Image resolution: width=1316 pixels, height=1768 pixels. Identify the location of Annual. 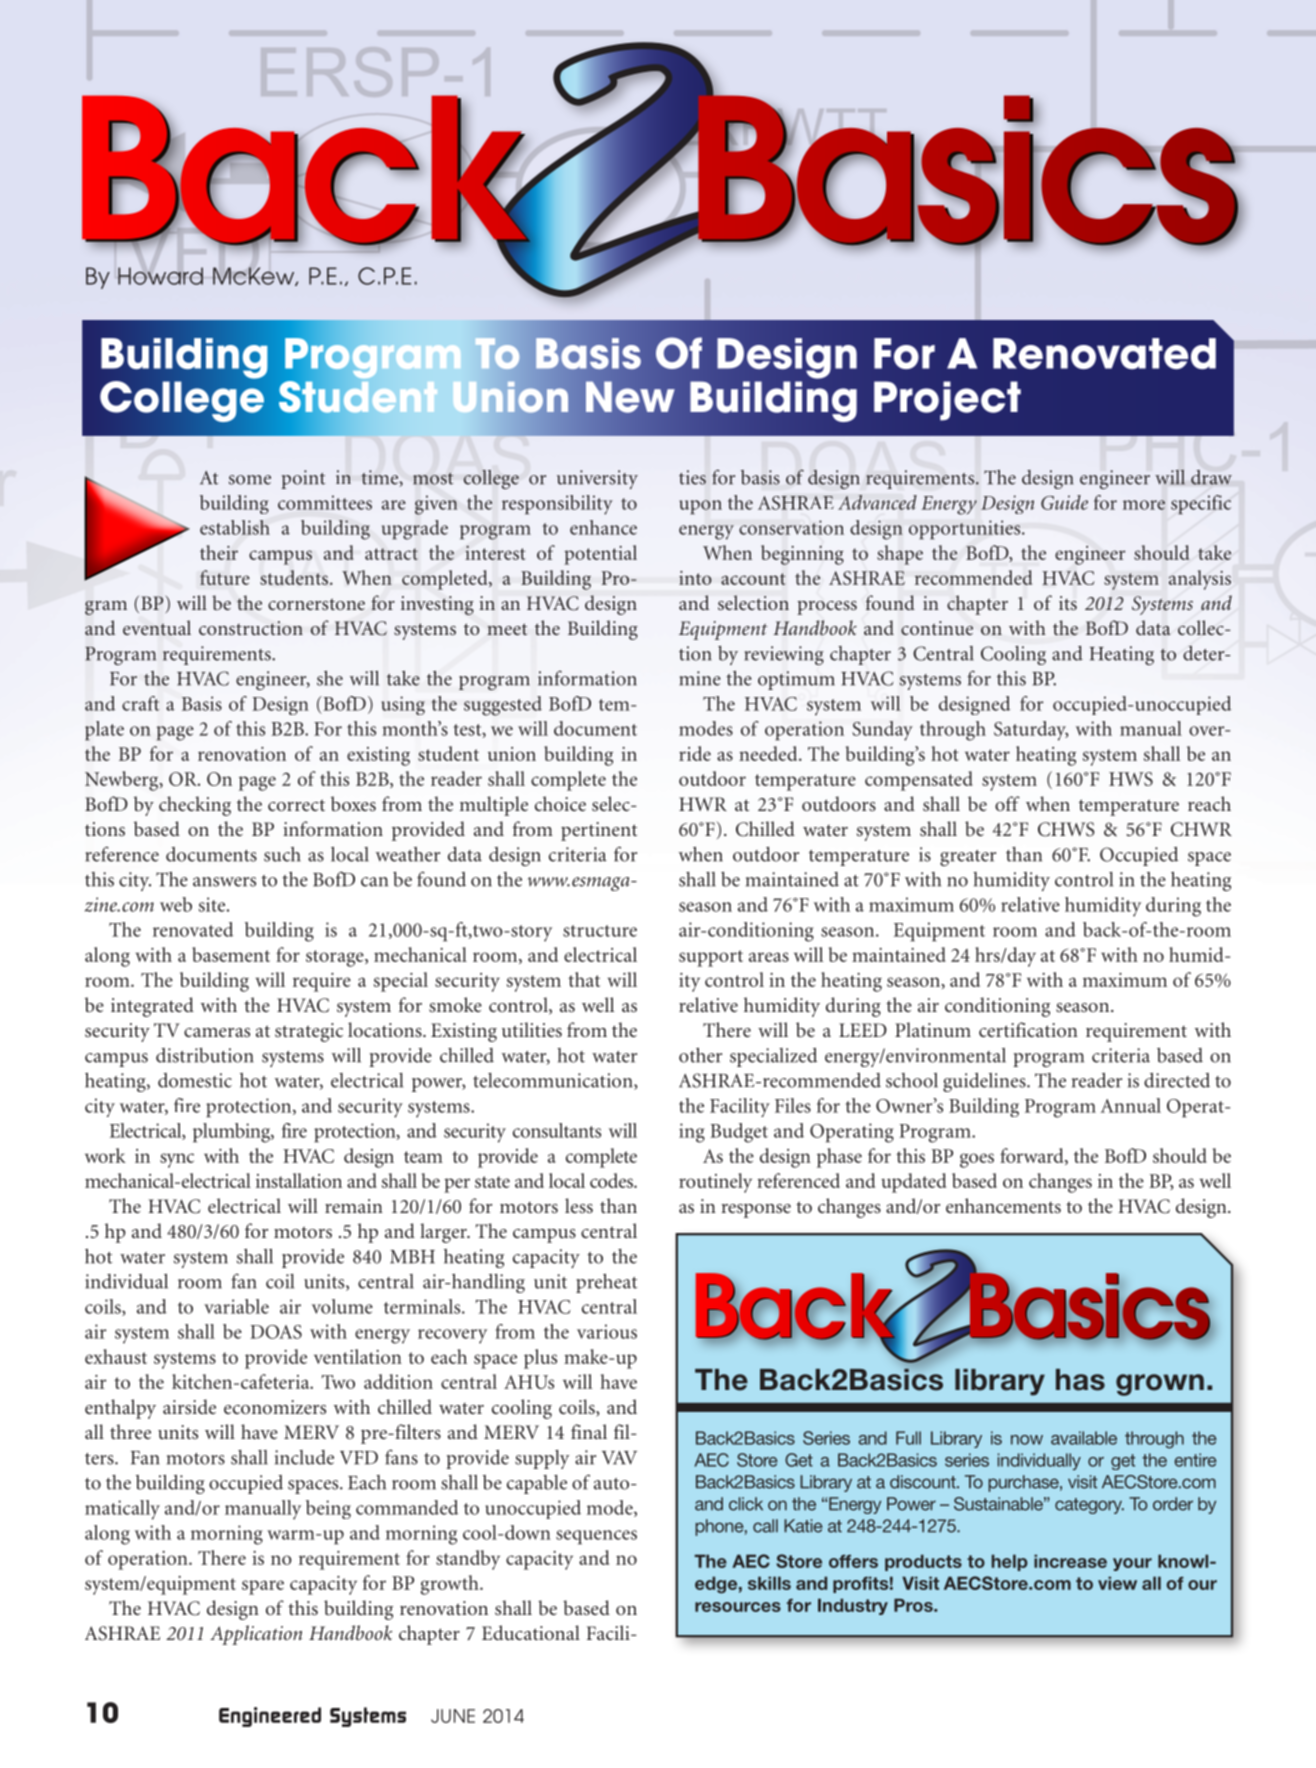
(1130, 1105).
